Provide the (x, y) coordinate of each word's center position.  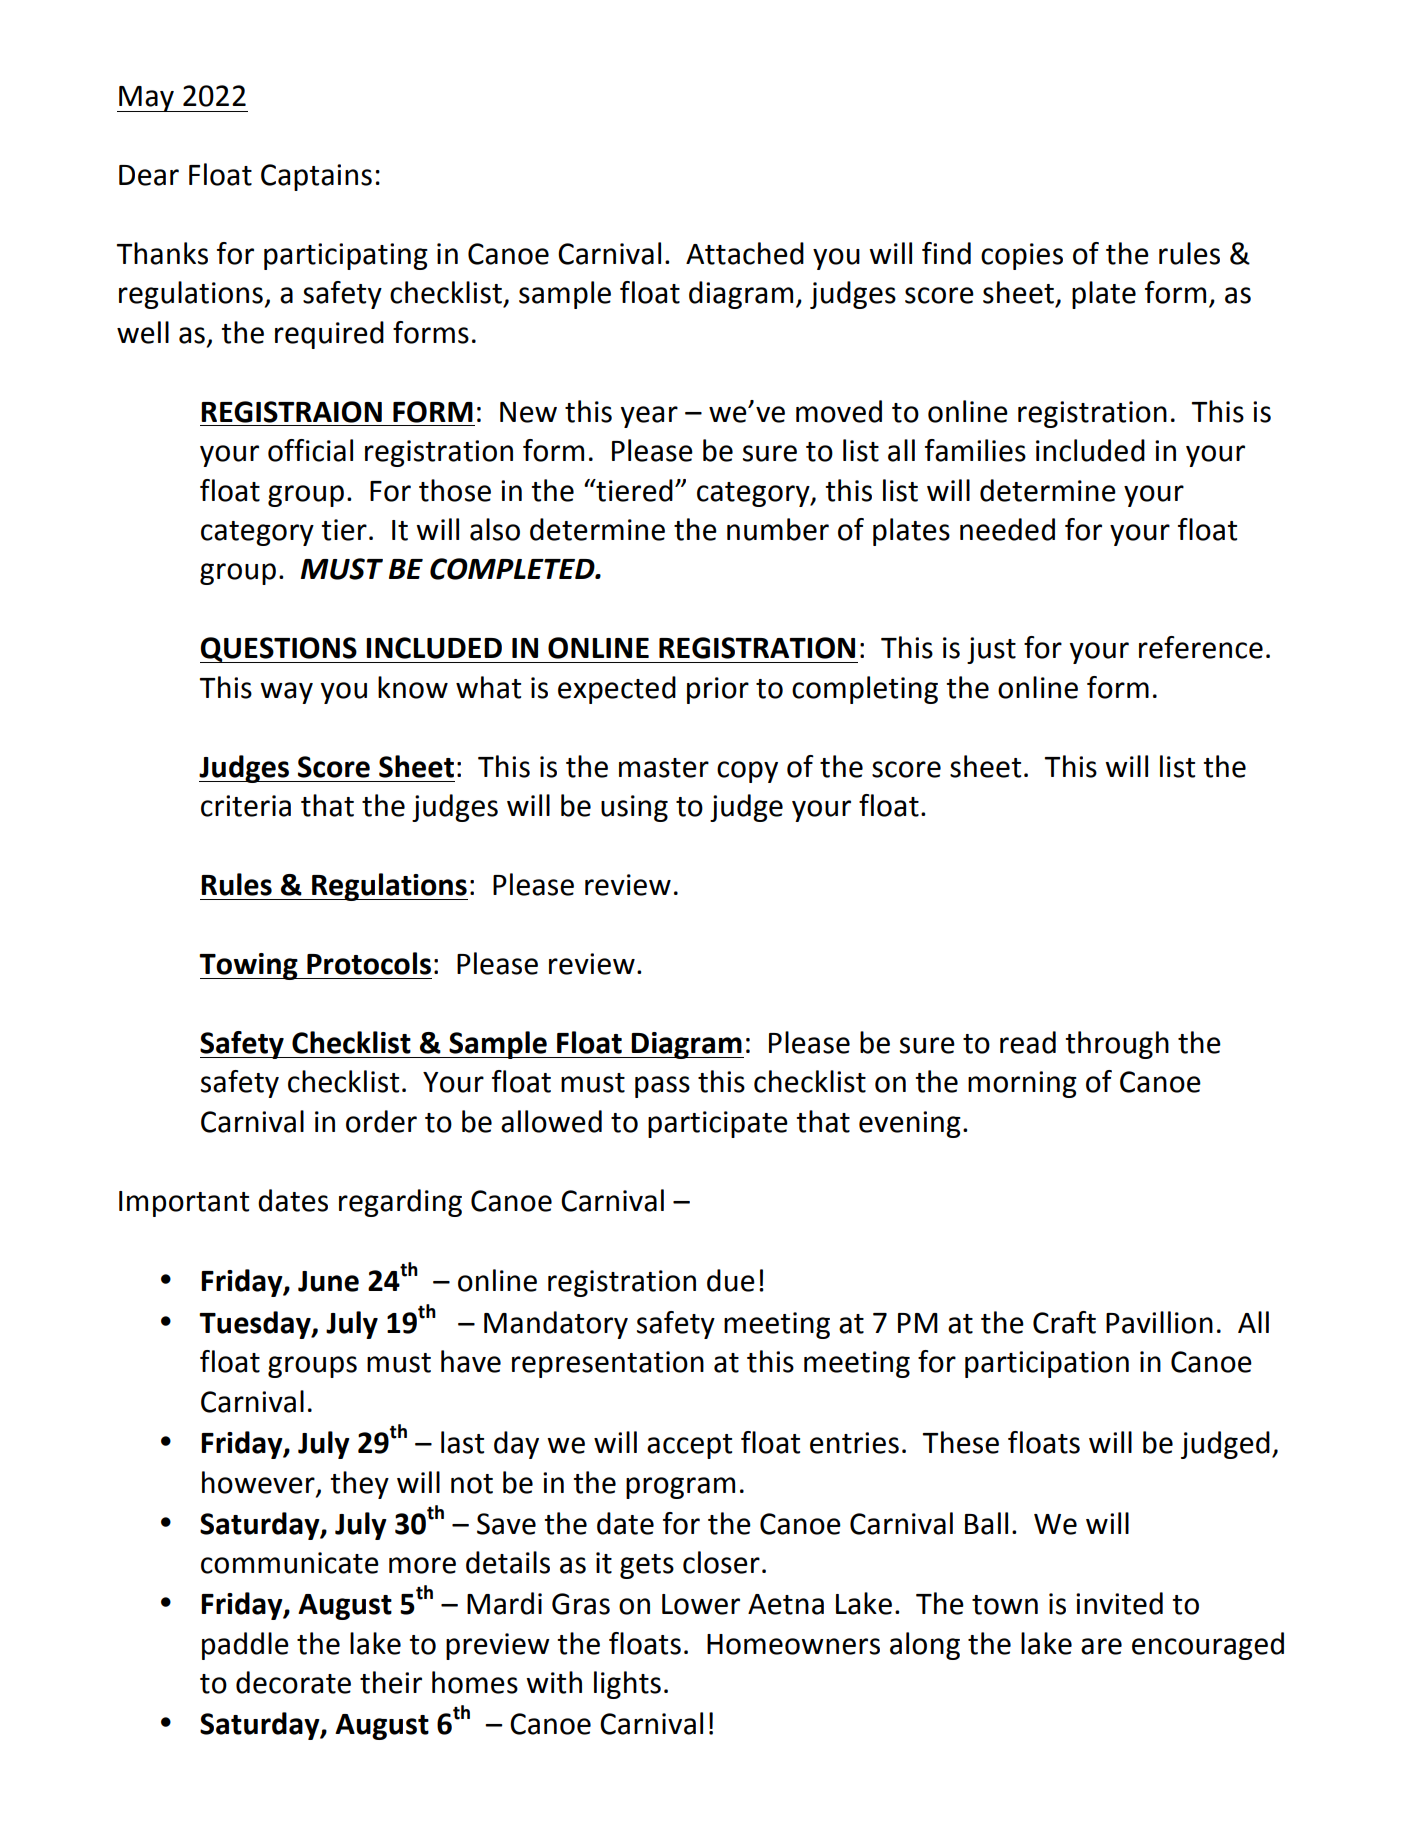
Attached (745, 253)
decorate (293, 1682)
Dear (149, 175)
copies (1022, 256)
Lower (701, 1604)
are (1101, 1646)
